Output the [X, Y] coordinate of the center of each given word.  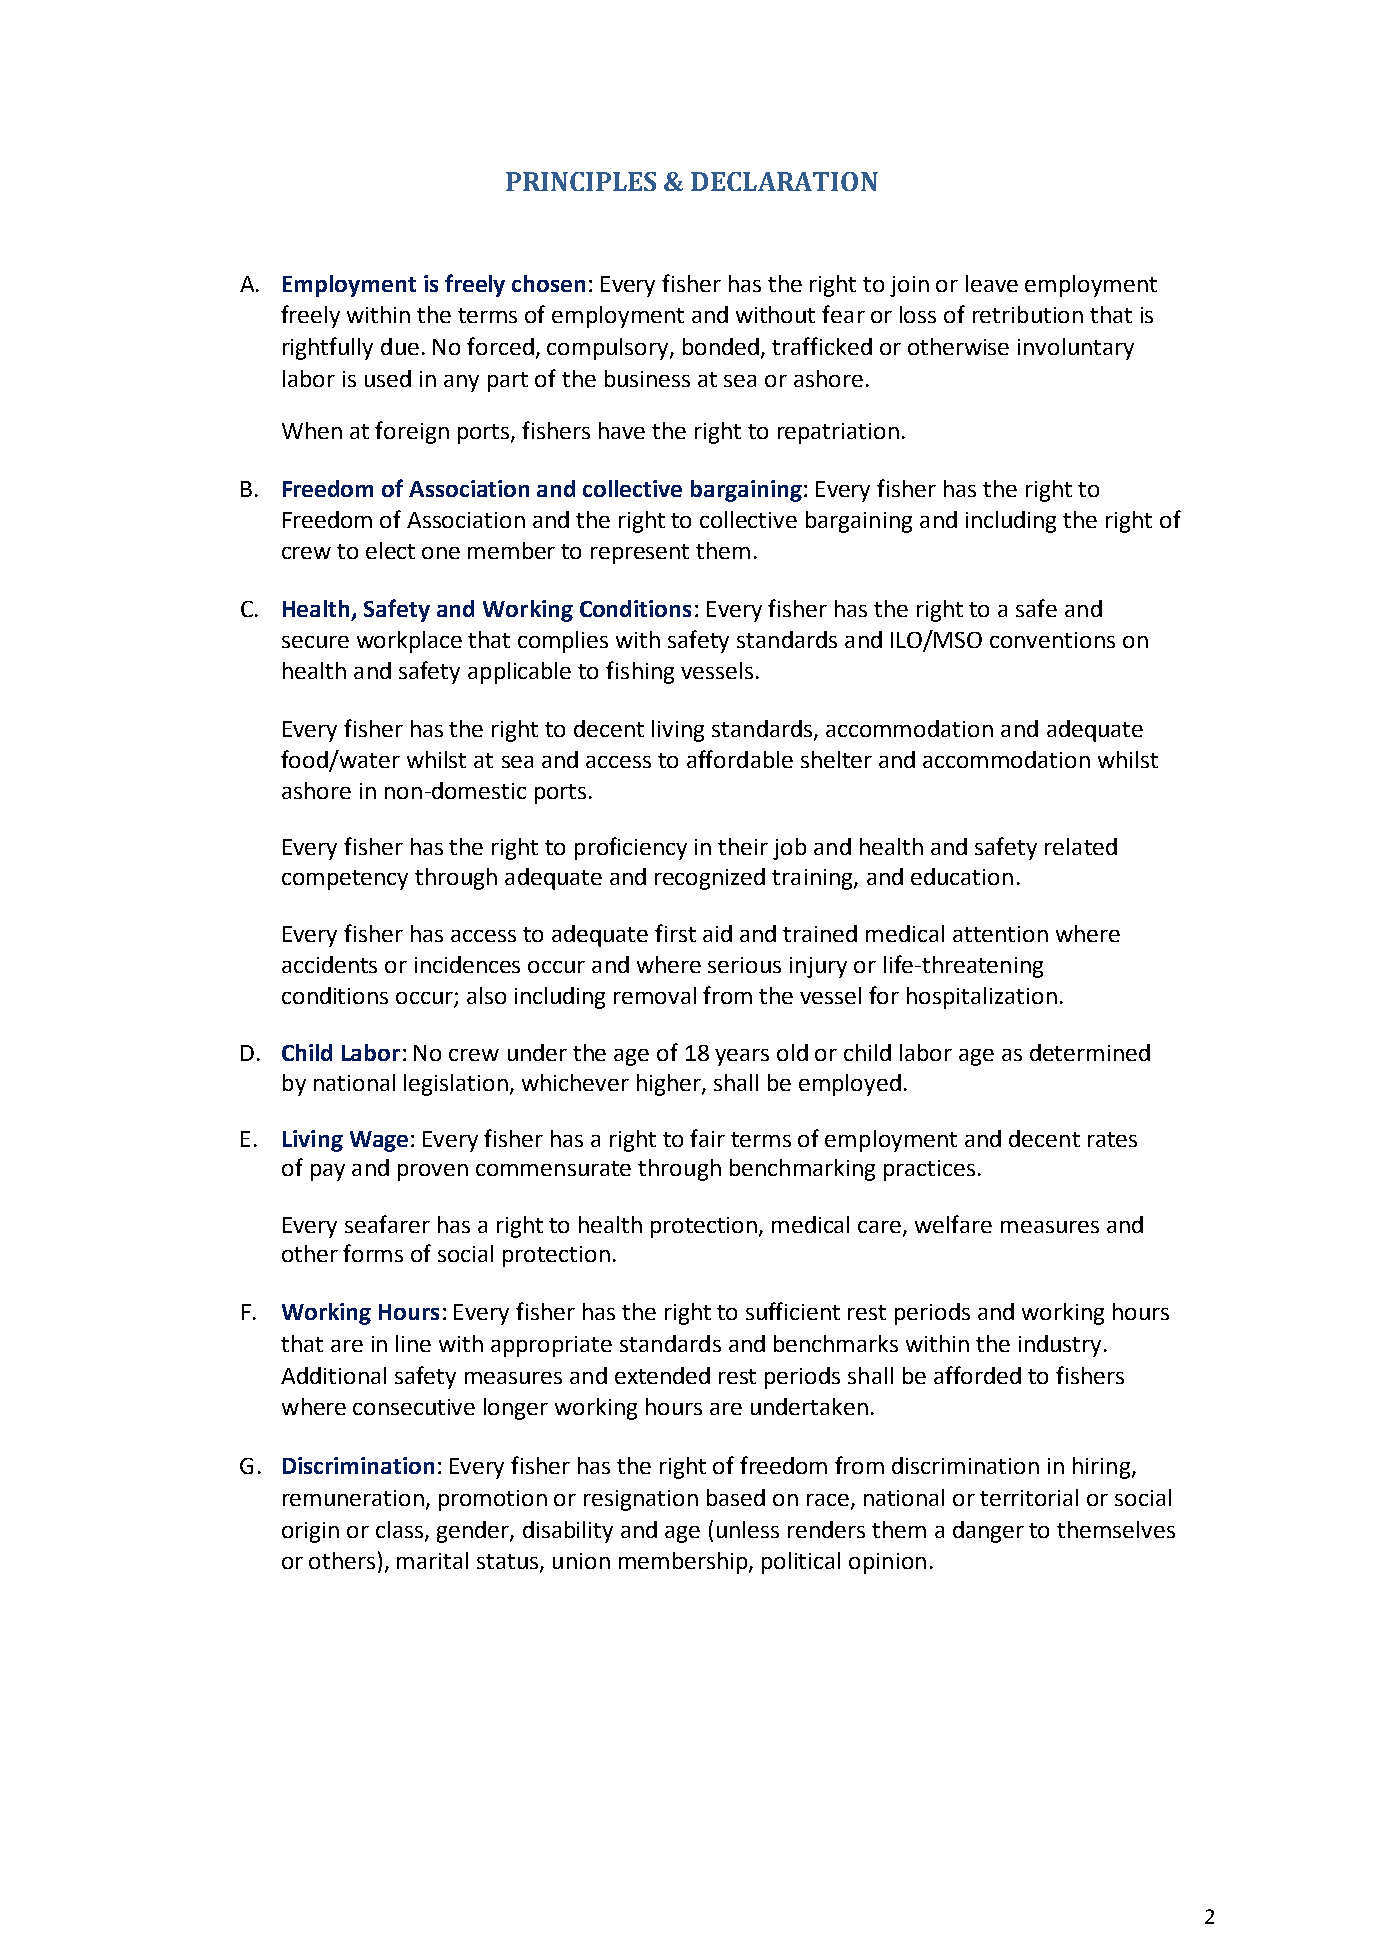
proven [433, 1172]
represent [640, 554]
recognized [710, 879]
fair [707, 1138]
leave [992, 283]
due [400, 346]
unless [748, 1529]
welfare [953, 1224]
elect [390, 550]
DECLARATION [784, 181]
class [399, 1529]
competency [345, 880]
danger [988, 1532]
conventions [1052, 640]
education [962, 876]
